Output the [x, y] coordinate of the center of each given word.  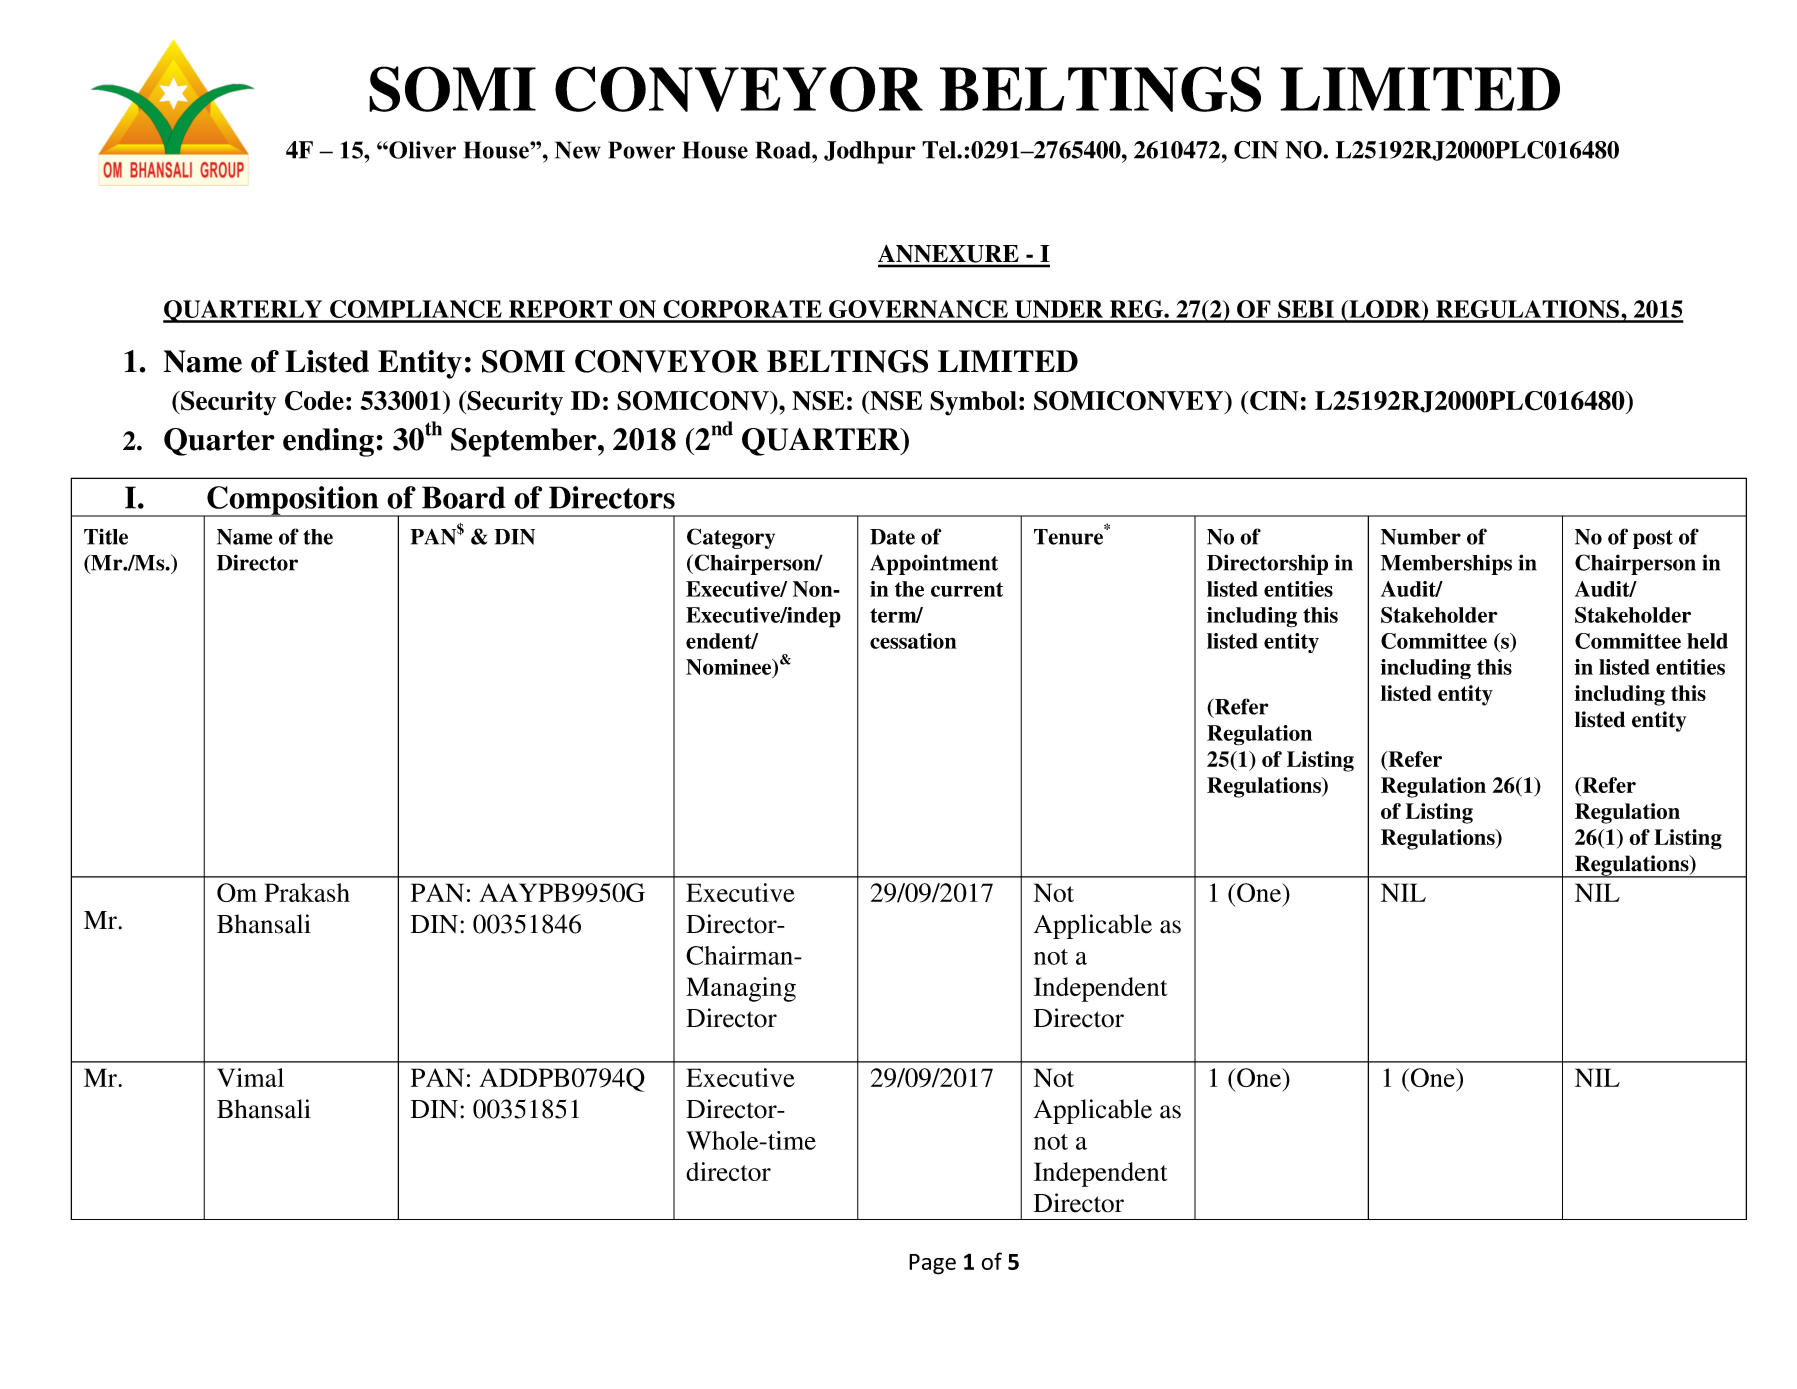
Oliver [421, 150]
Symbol [973, 403]
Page [932, 1264]
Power [641, 150]
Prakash [307, 892]
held [1707, 641]
